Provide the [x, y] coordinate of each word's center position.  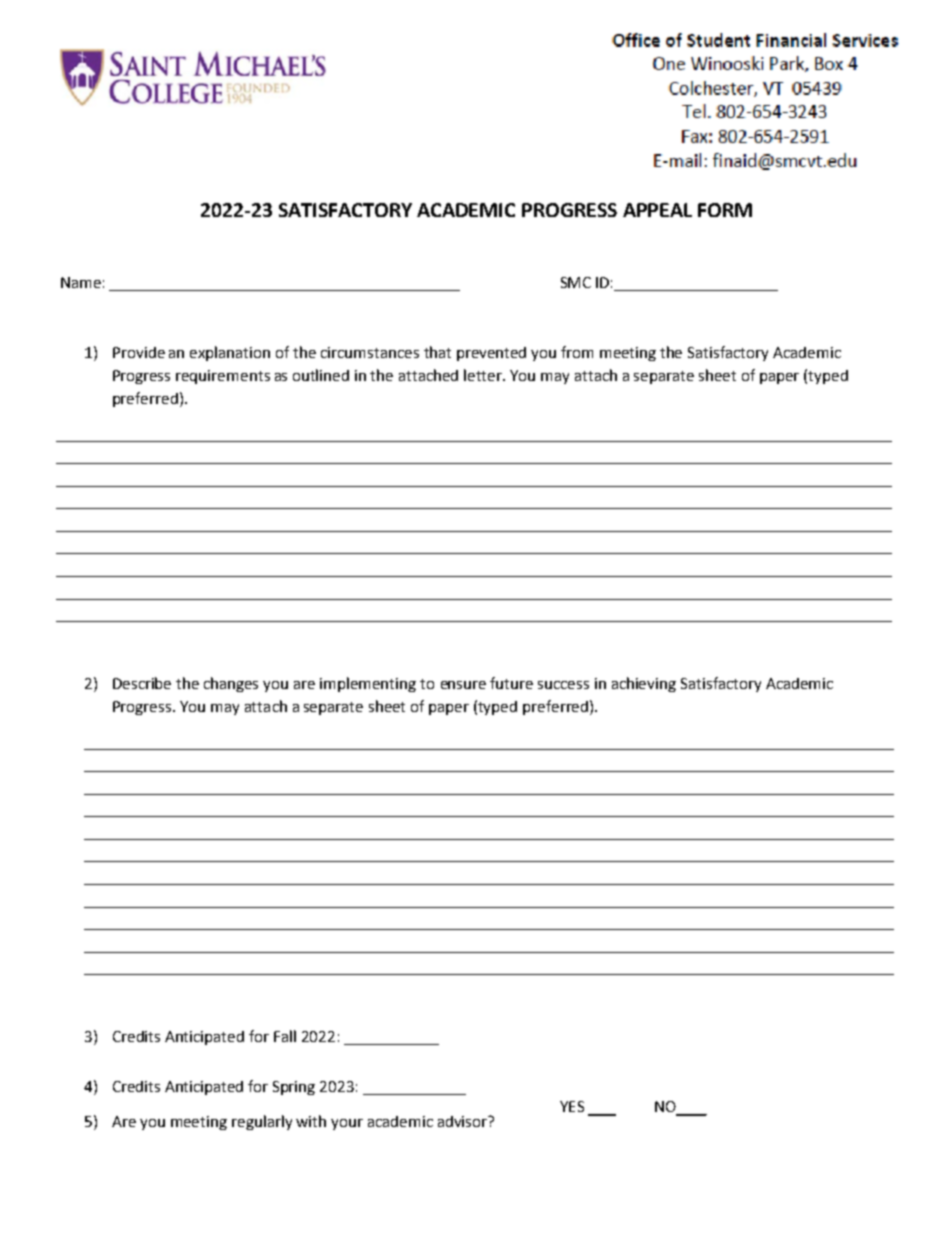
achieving [644, 684]
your [347, 1124]
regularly [262, 1122]
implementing [368, 684]
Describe [142, 683]
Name [81, 282]
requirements [223, 377]
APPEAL [657, 210]
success [563, 685]
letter [484, 375]
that [437, 352]
